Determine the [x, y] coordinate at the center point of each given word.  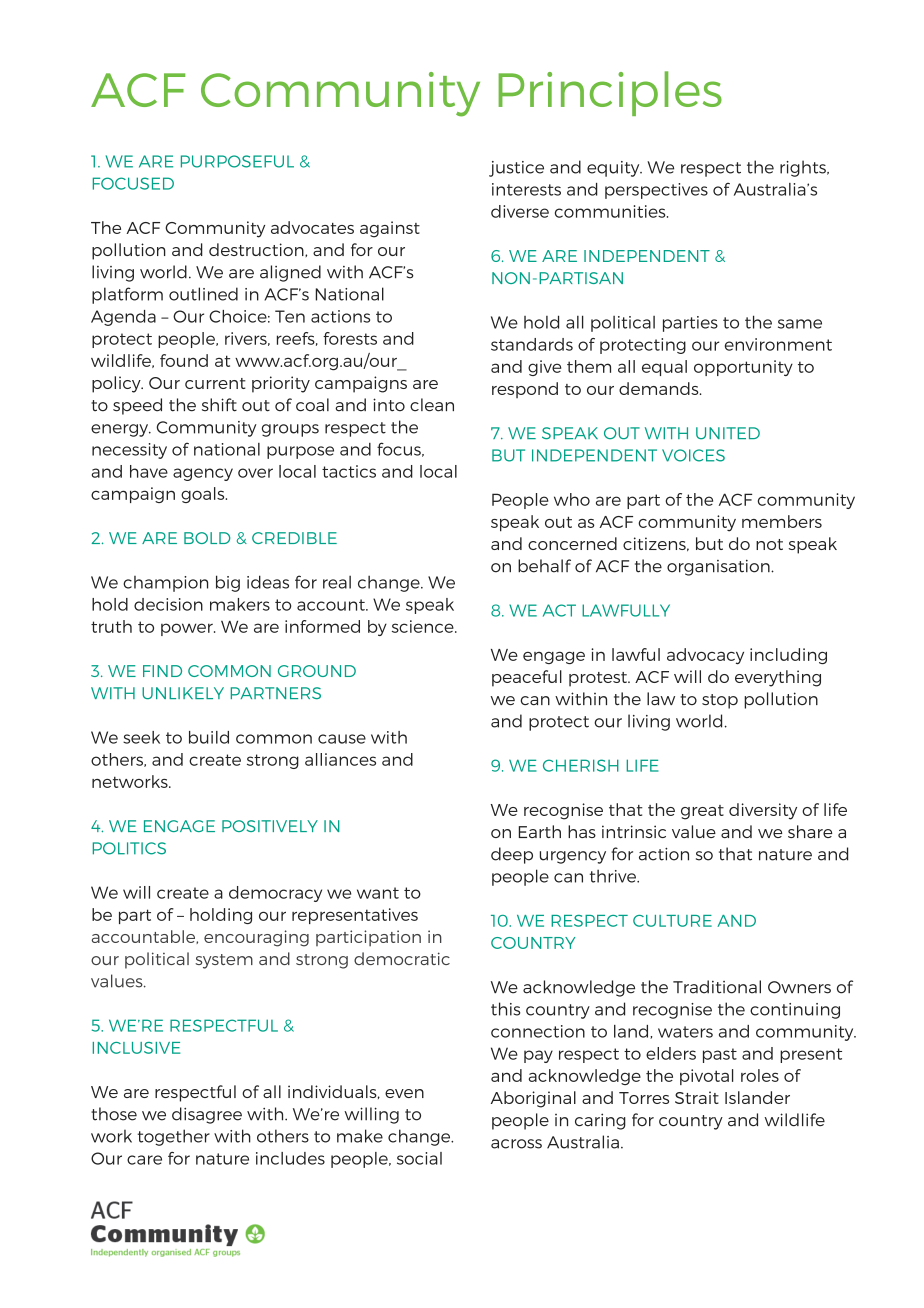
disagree [207, 1115]
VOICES [693, 455]
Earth [540, 831]
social [419, 1158]
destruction [257, 250]
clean [432, 405]
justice [516, 169]
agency [203, 474]
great [702, 812]
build [209, 737]
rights [804, 168]
